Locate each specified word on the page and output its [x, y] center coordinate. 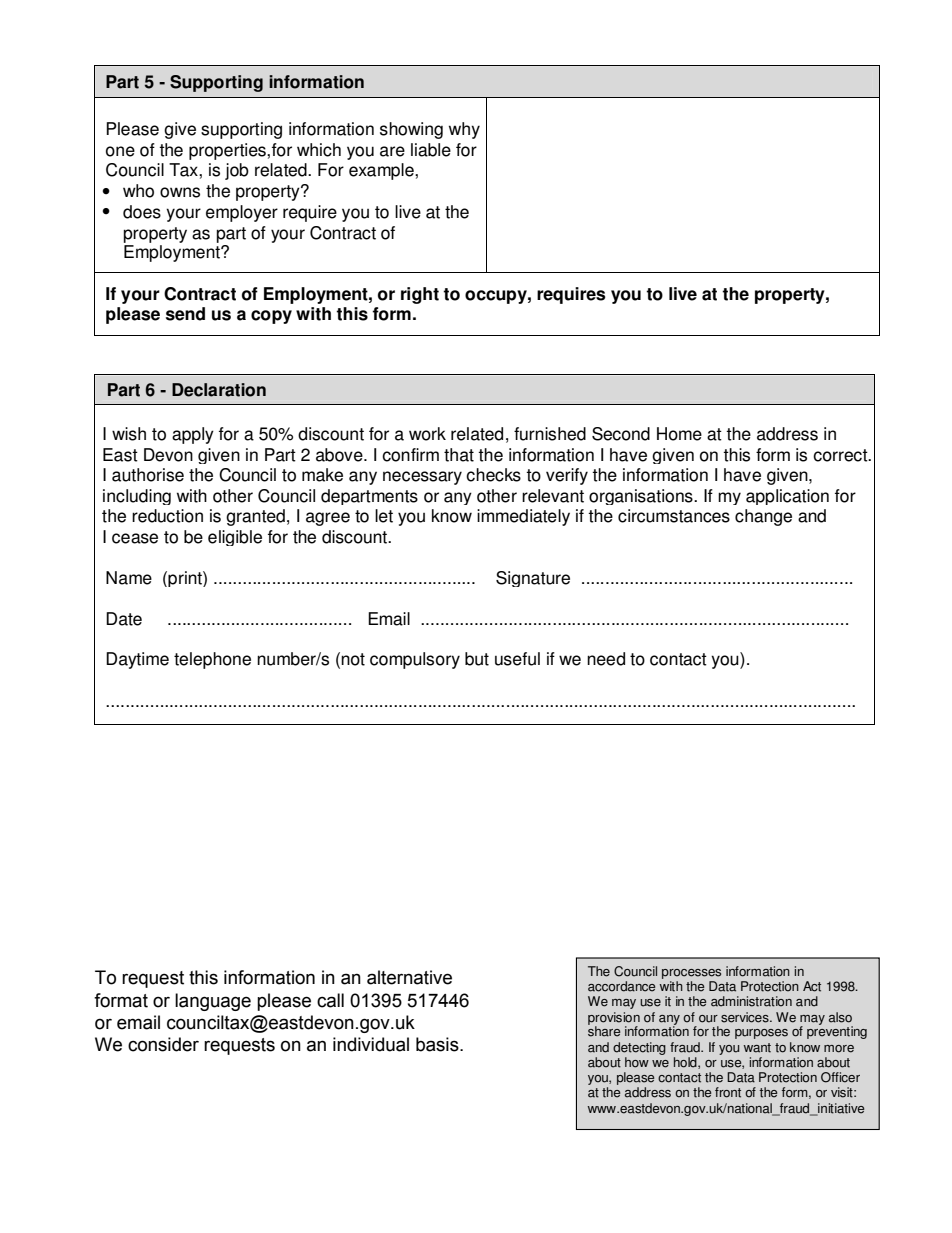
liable [431, 150]
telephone [212, 660]
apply [193, 435]
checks [493, 475]
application [787, 497]
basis [438, 1044]
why [464, 130]
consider [163, 1044]
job [237, 171]
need [606, 659]
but [477, 659]
